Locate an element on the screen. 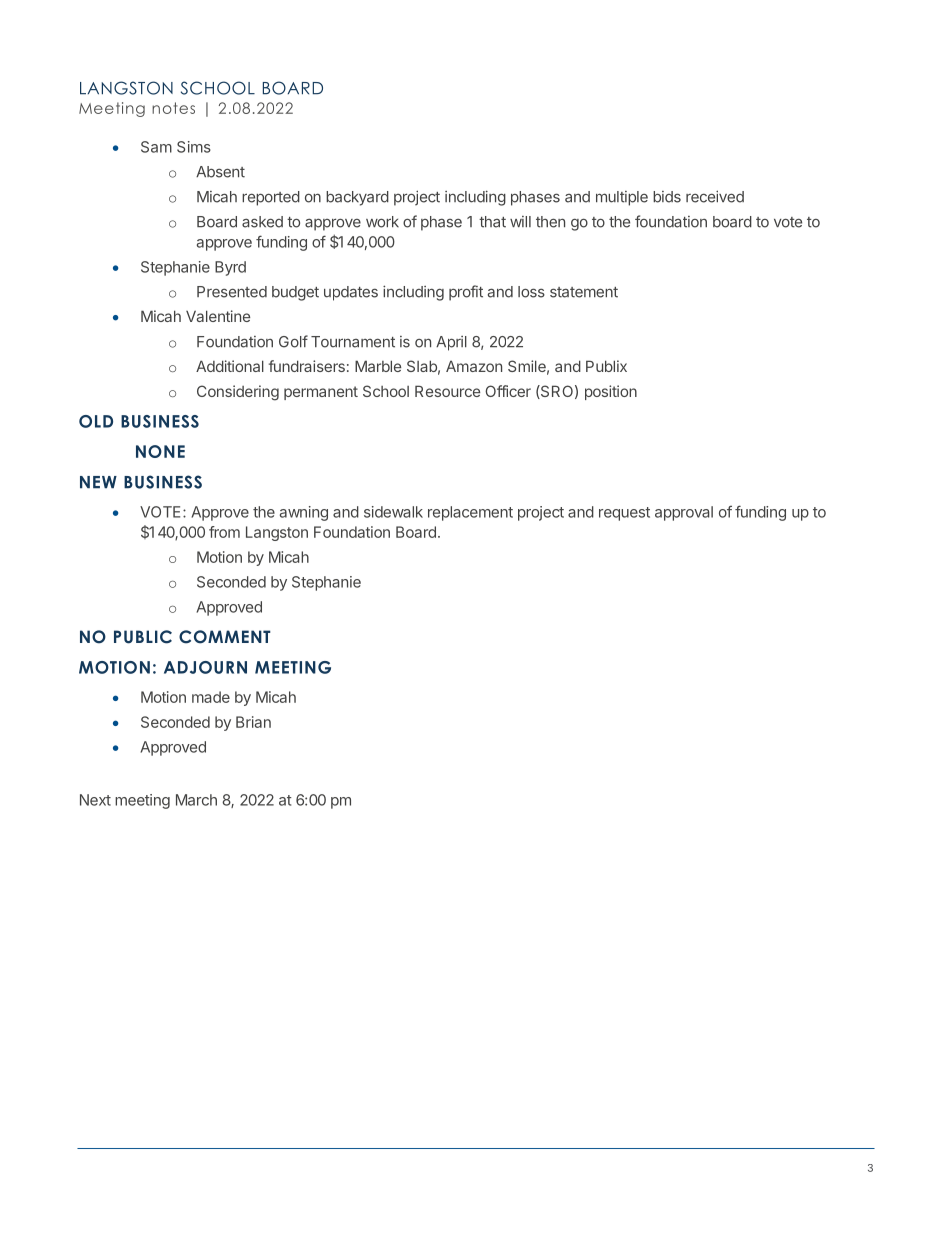 The width and height of the screenshot is (952, 1233). from is located at coordinates (224, 532).
